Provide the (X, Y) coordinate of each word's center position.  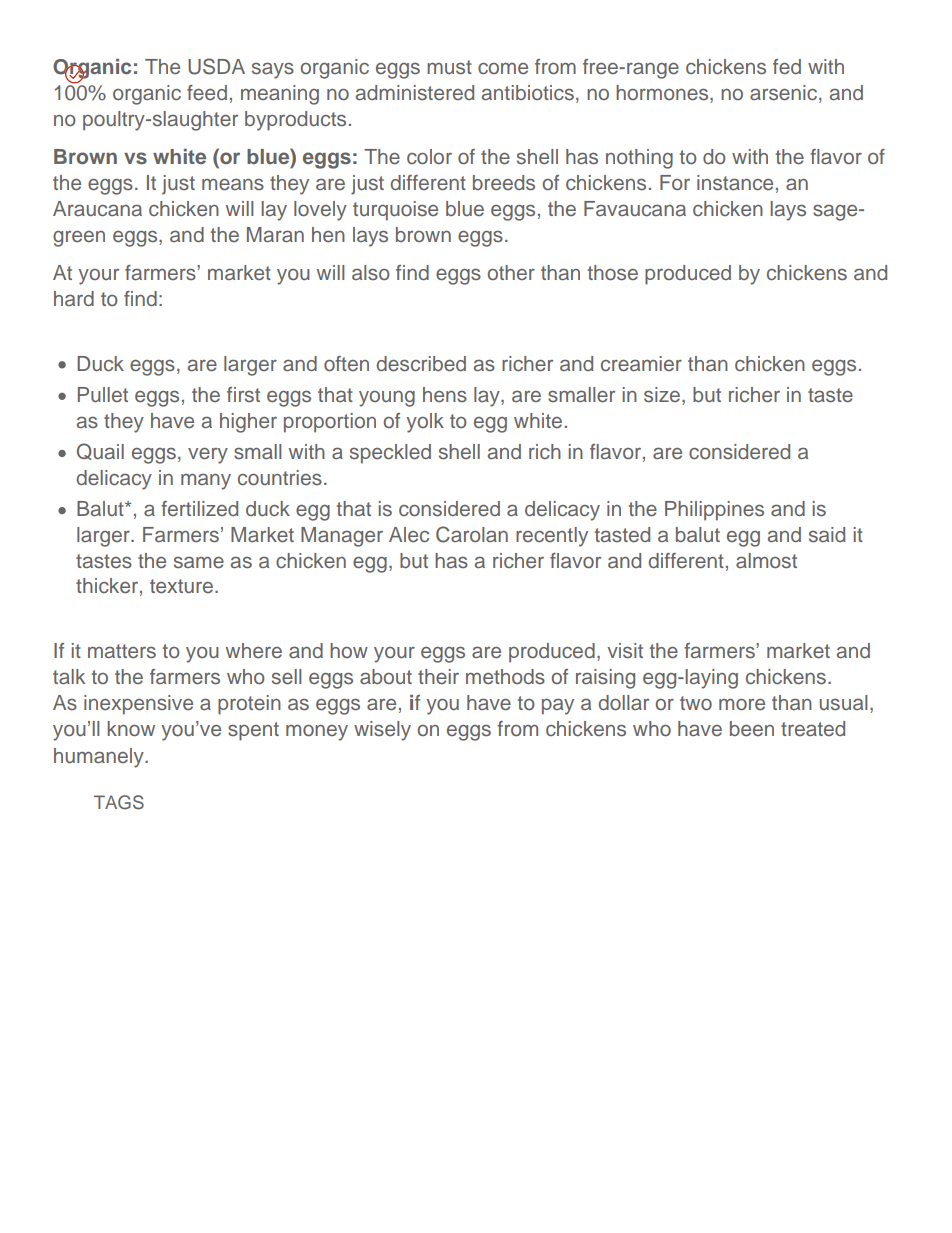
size (662, 395)
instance (735, 183)
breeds (504, 183)
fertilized (199, 508)
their (438, 677)
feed (207, 93)
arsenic (785, 94)
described (421, 364)
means (233, 184)
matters (122, 651)
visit (625, 651)
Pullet (103, 395)
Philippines (714, 511)
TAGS (119, 802)
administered (415, 93)
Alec (409, 535)
